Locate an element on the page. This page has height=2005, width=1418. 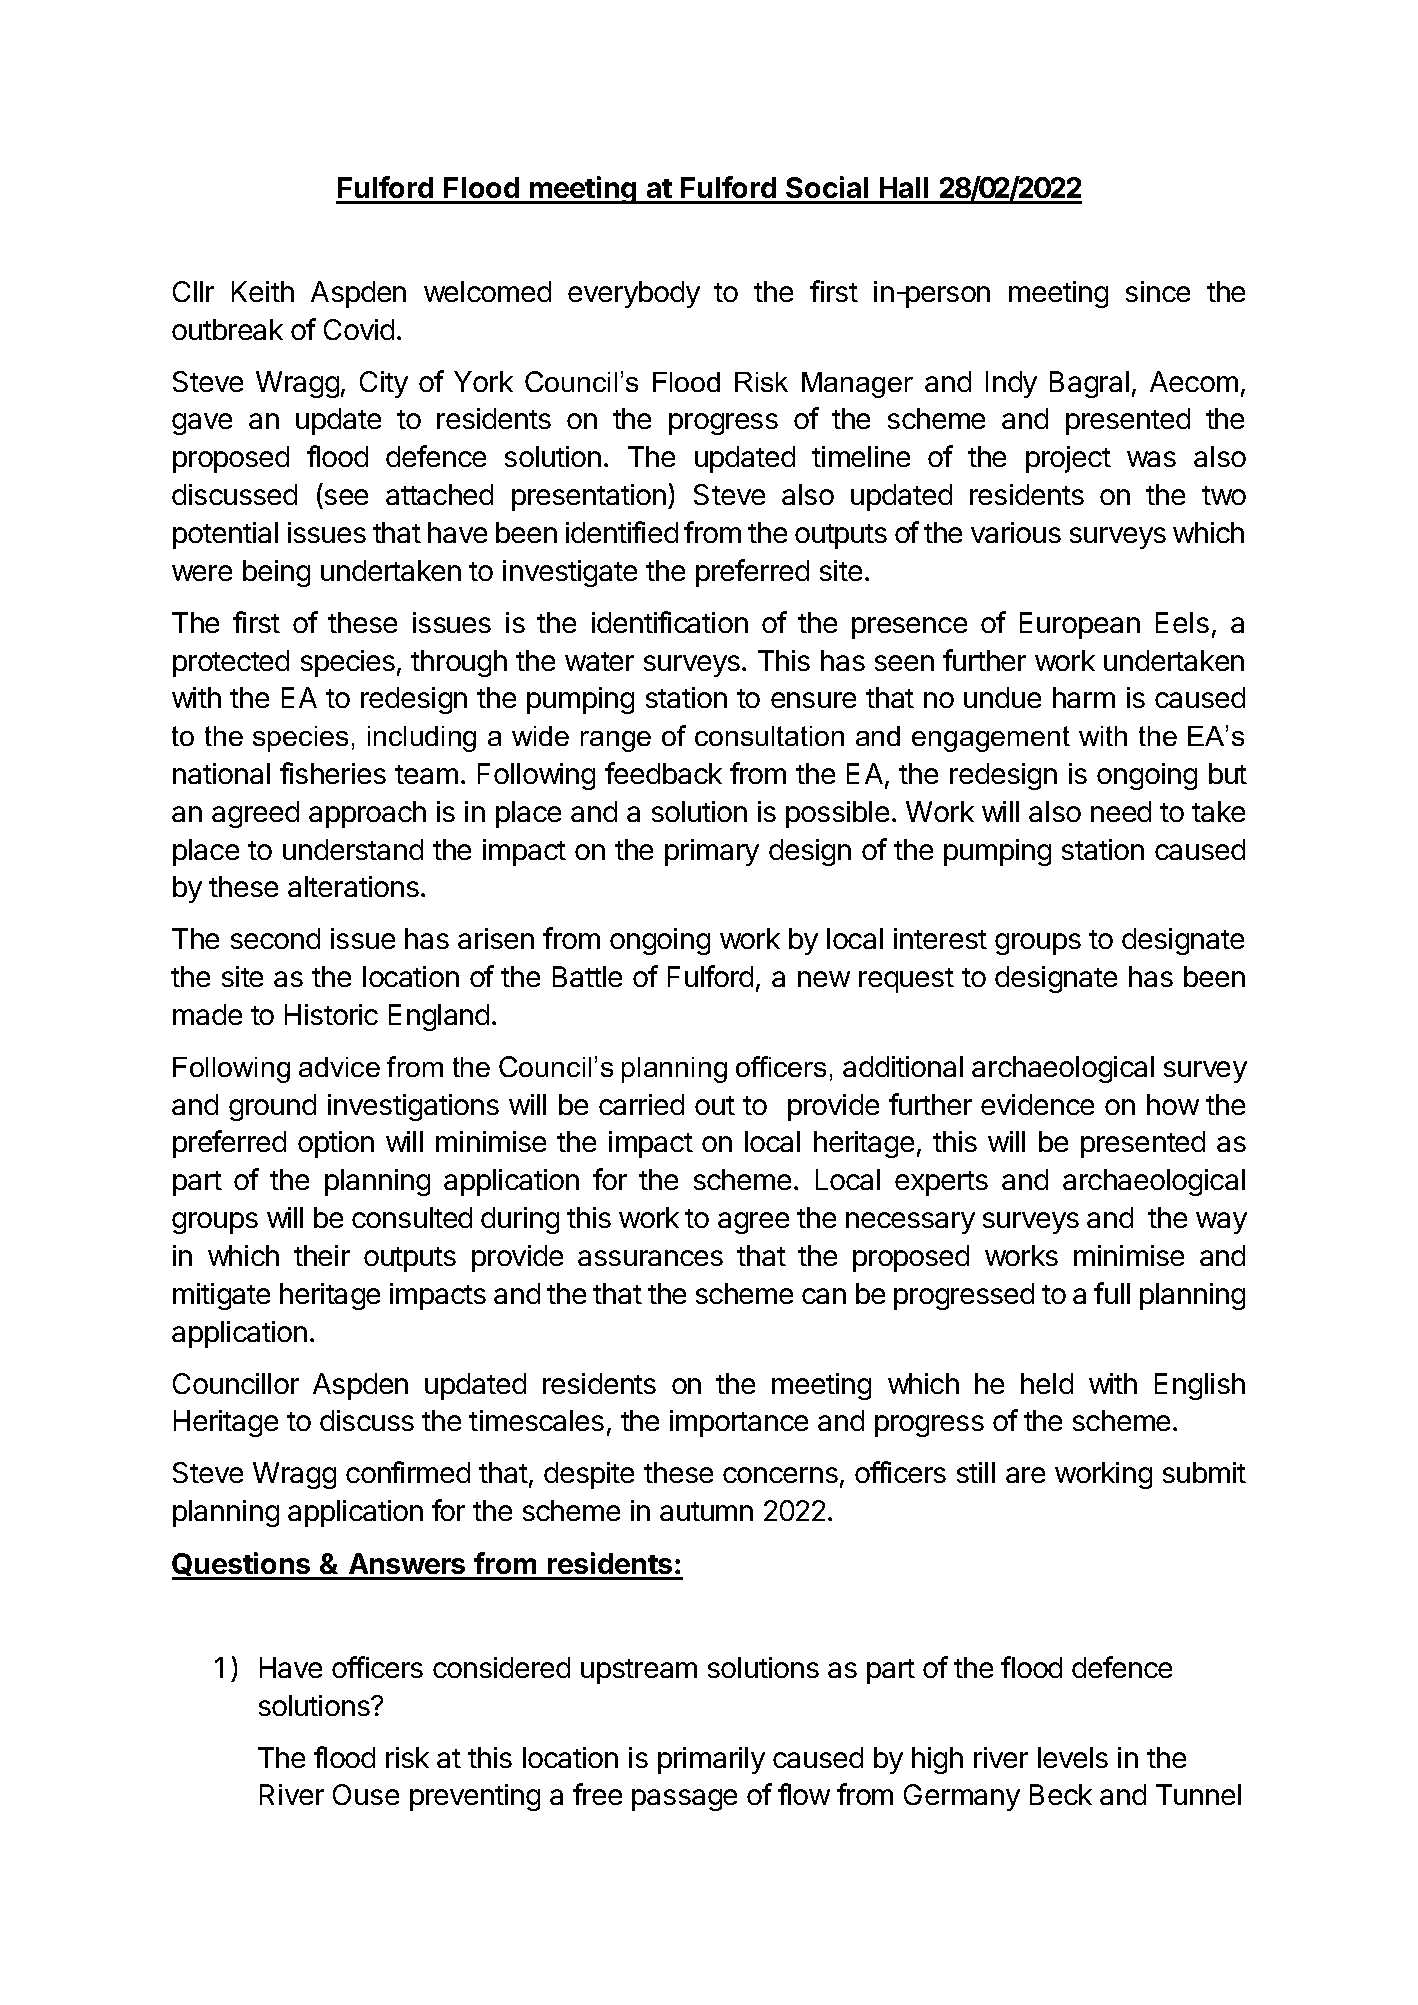
confirmed is located at coordinates (408, 1472).
